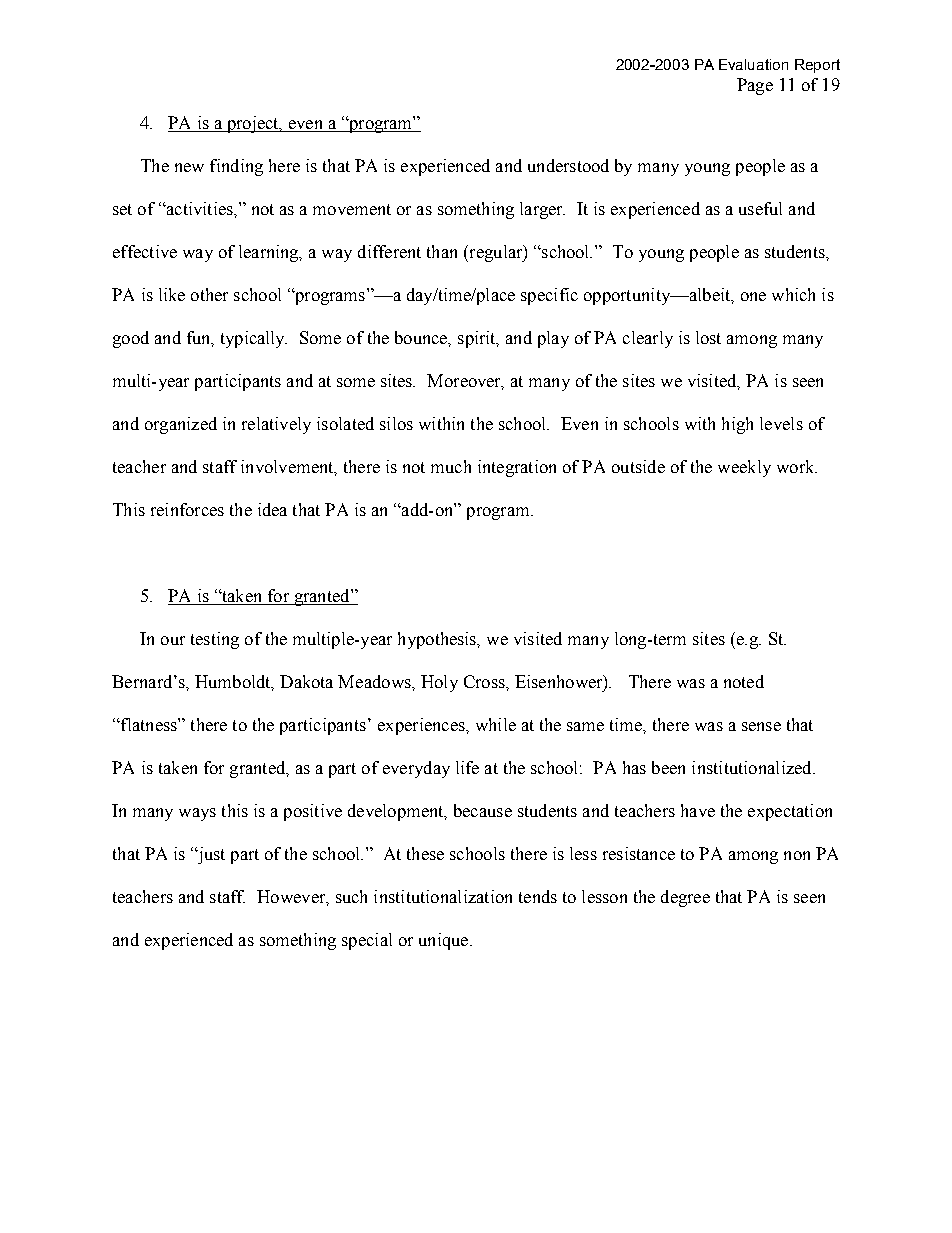 Image resolution: width=952 pixels, height=1233 pixels. I want to click on weekly, so click(744, 468).
